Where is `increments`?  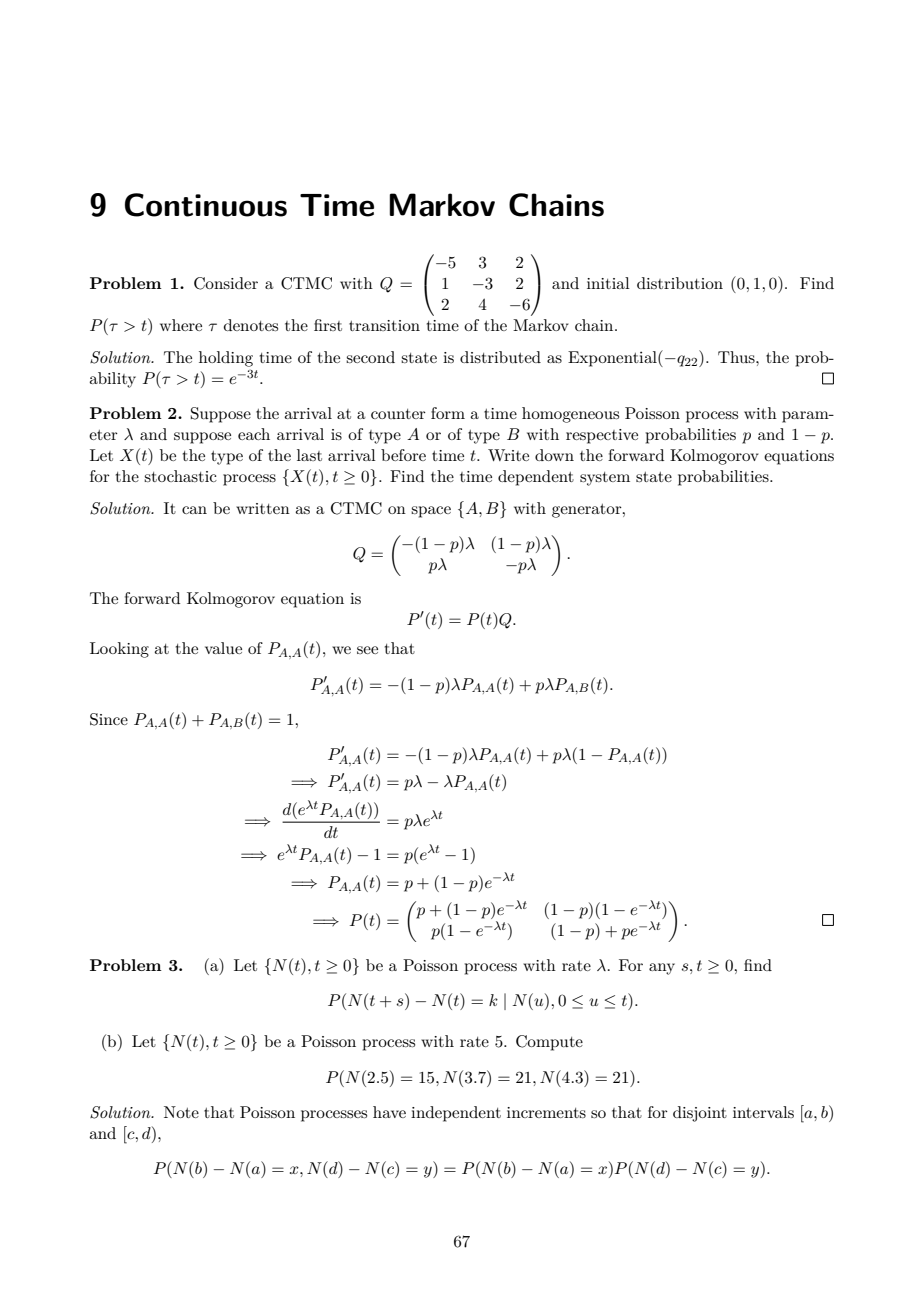 increments is located at coordinates (546, 1112).
